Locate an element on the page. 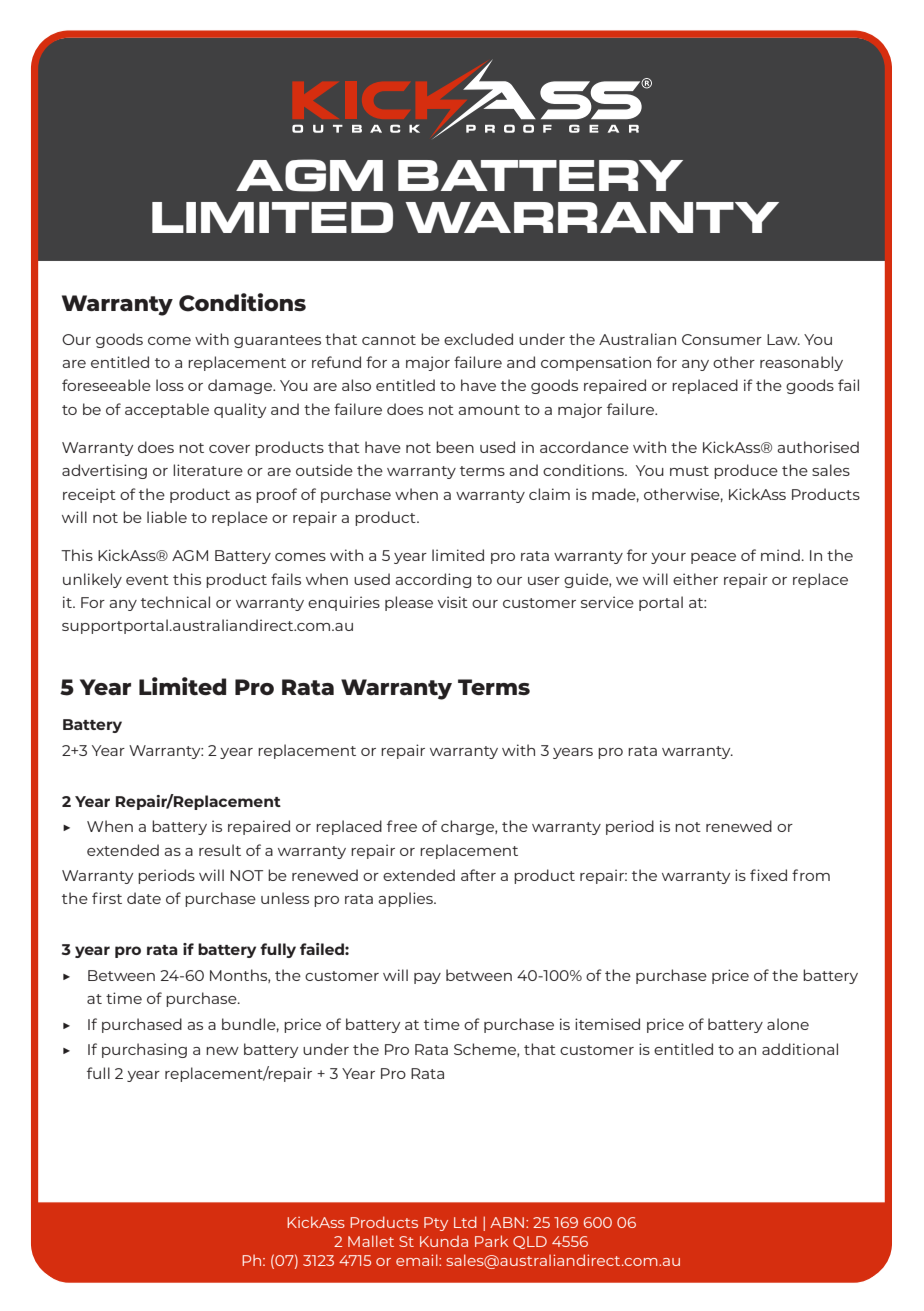  excluded is located at coordinates (478, 339).
